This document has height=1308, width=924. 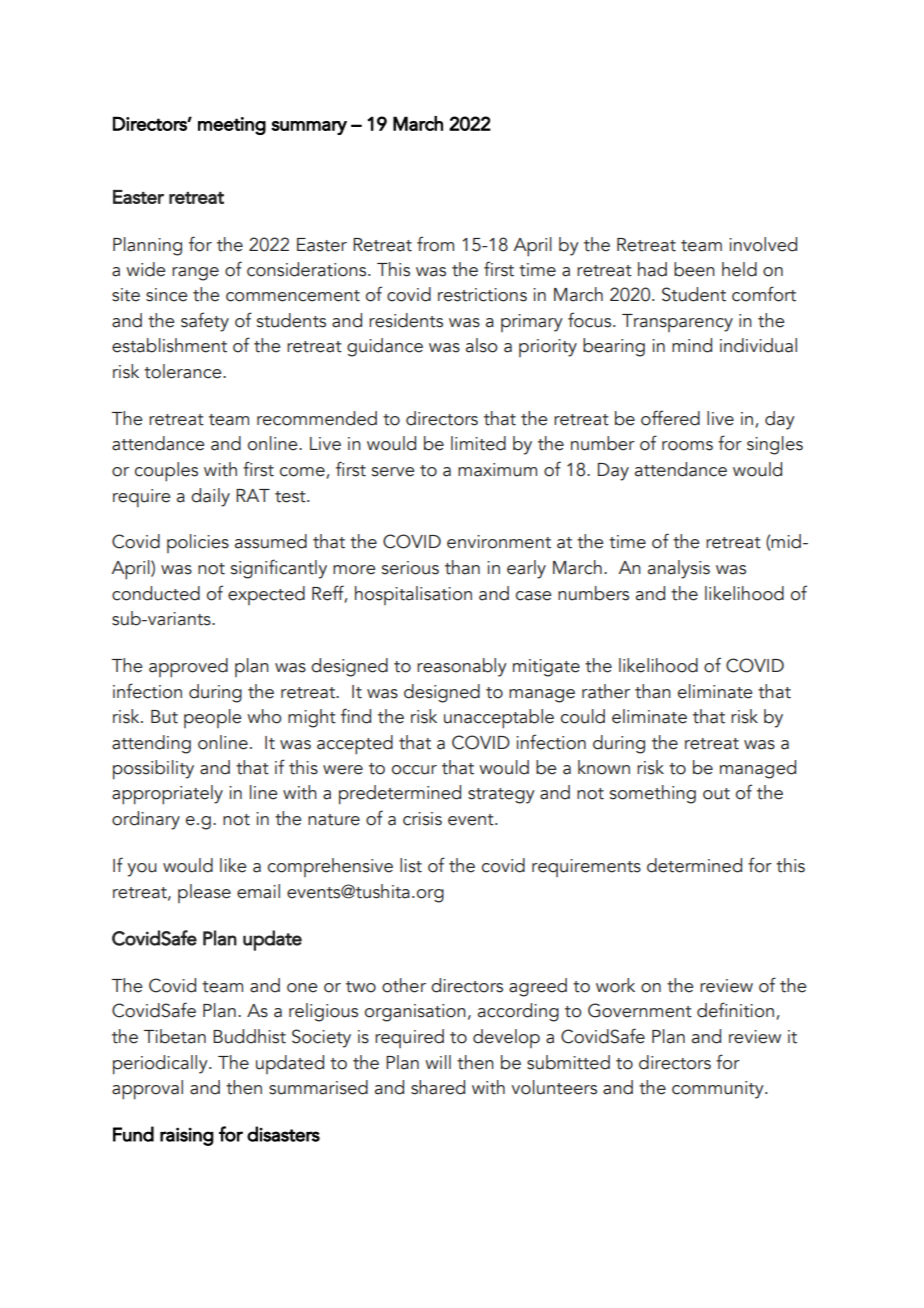 I want to click on meeting, so click(x=232, y=126).
